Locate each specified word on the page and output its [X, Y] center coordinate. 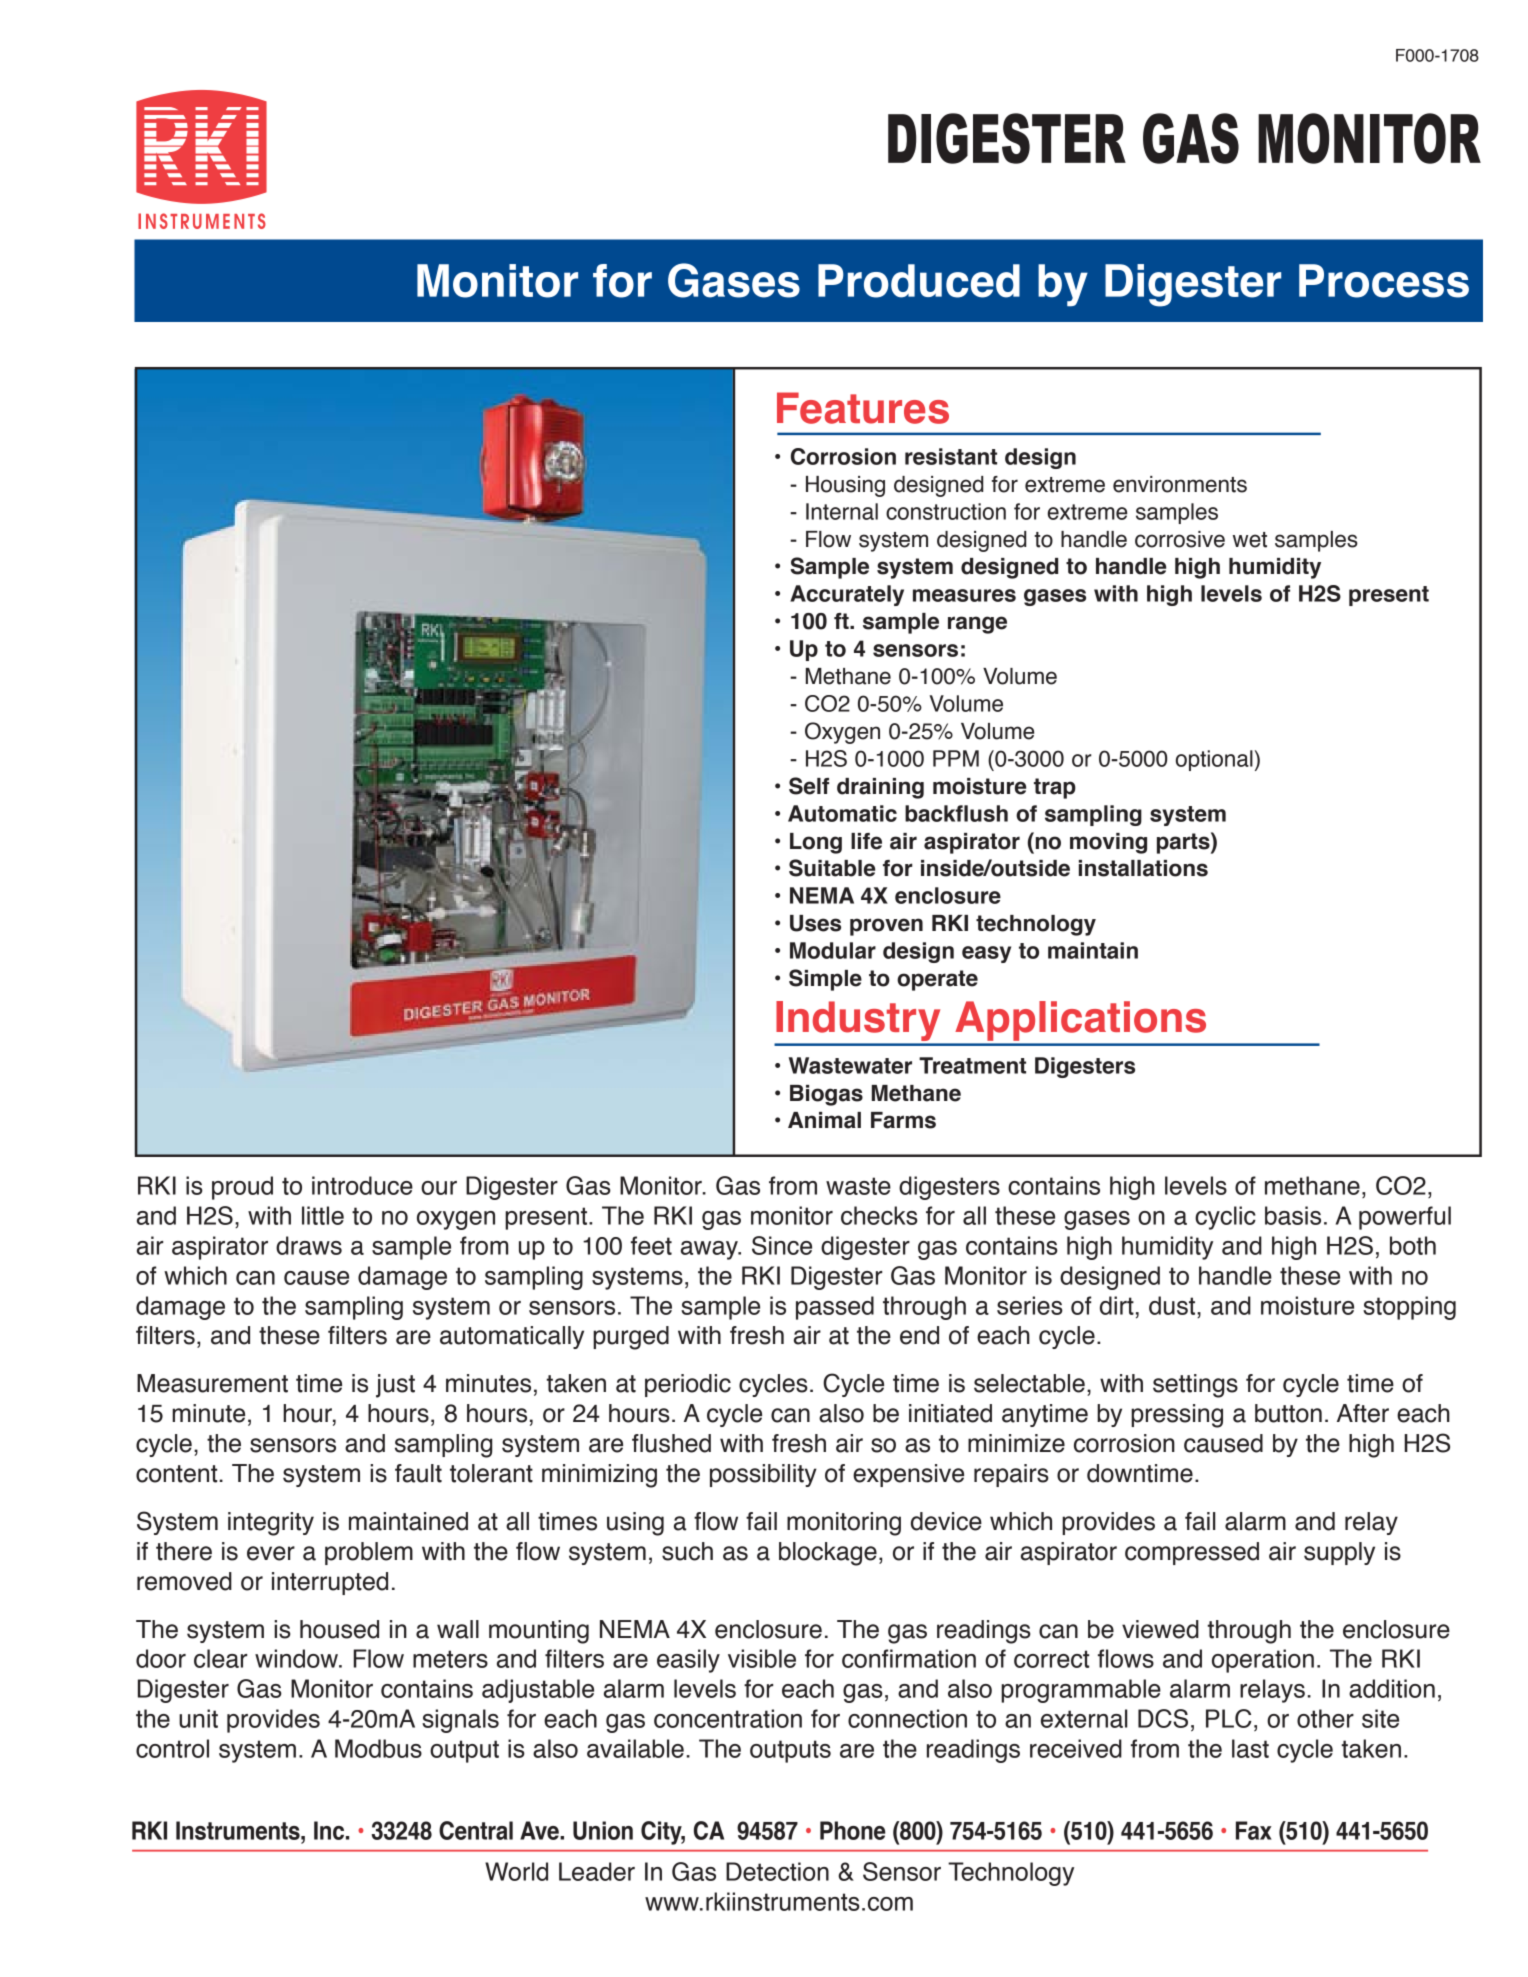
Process [1384, 281]
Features [863, 408]
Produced [919, 281]
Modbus [378, 1748]
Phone [853, 1830]
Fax [1254, 1830]
